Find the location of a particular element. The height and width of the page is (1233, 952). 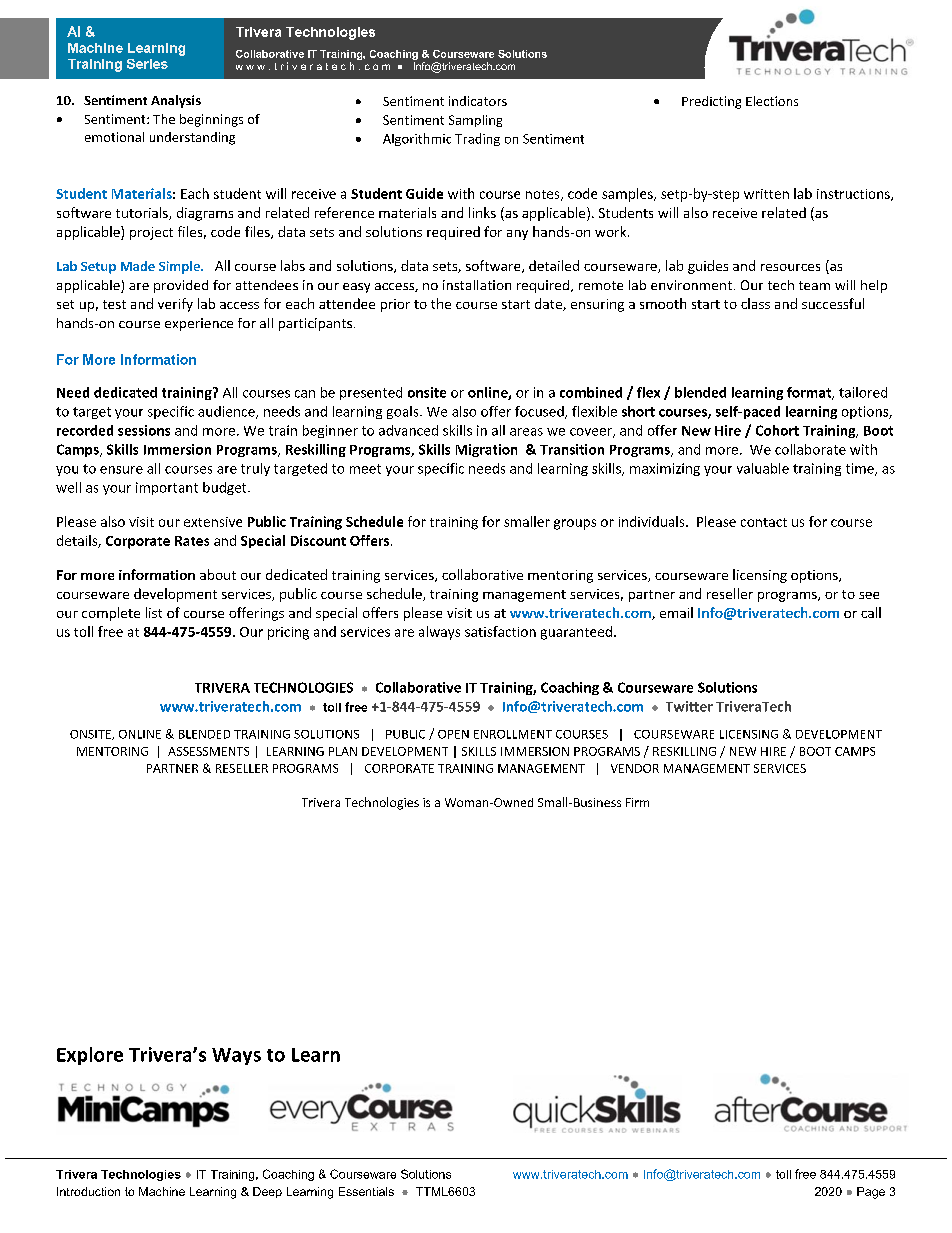

Introduction is located at coordinates (88, 1191).
